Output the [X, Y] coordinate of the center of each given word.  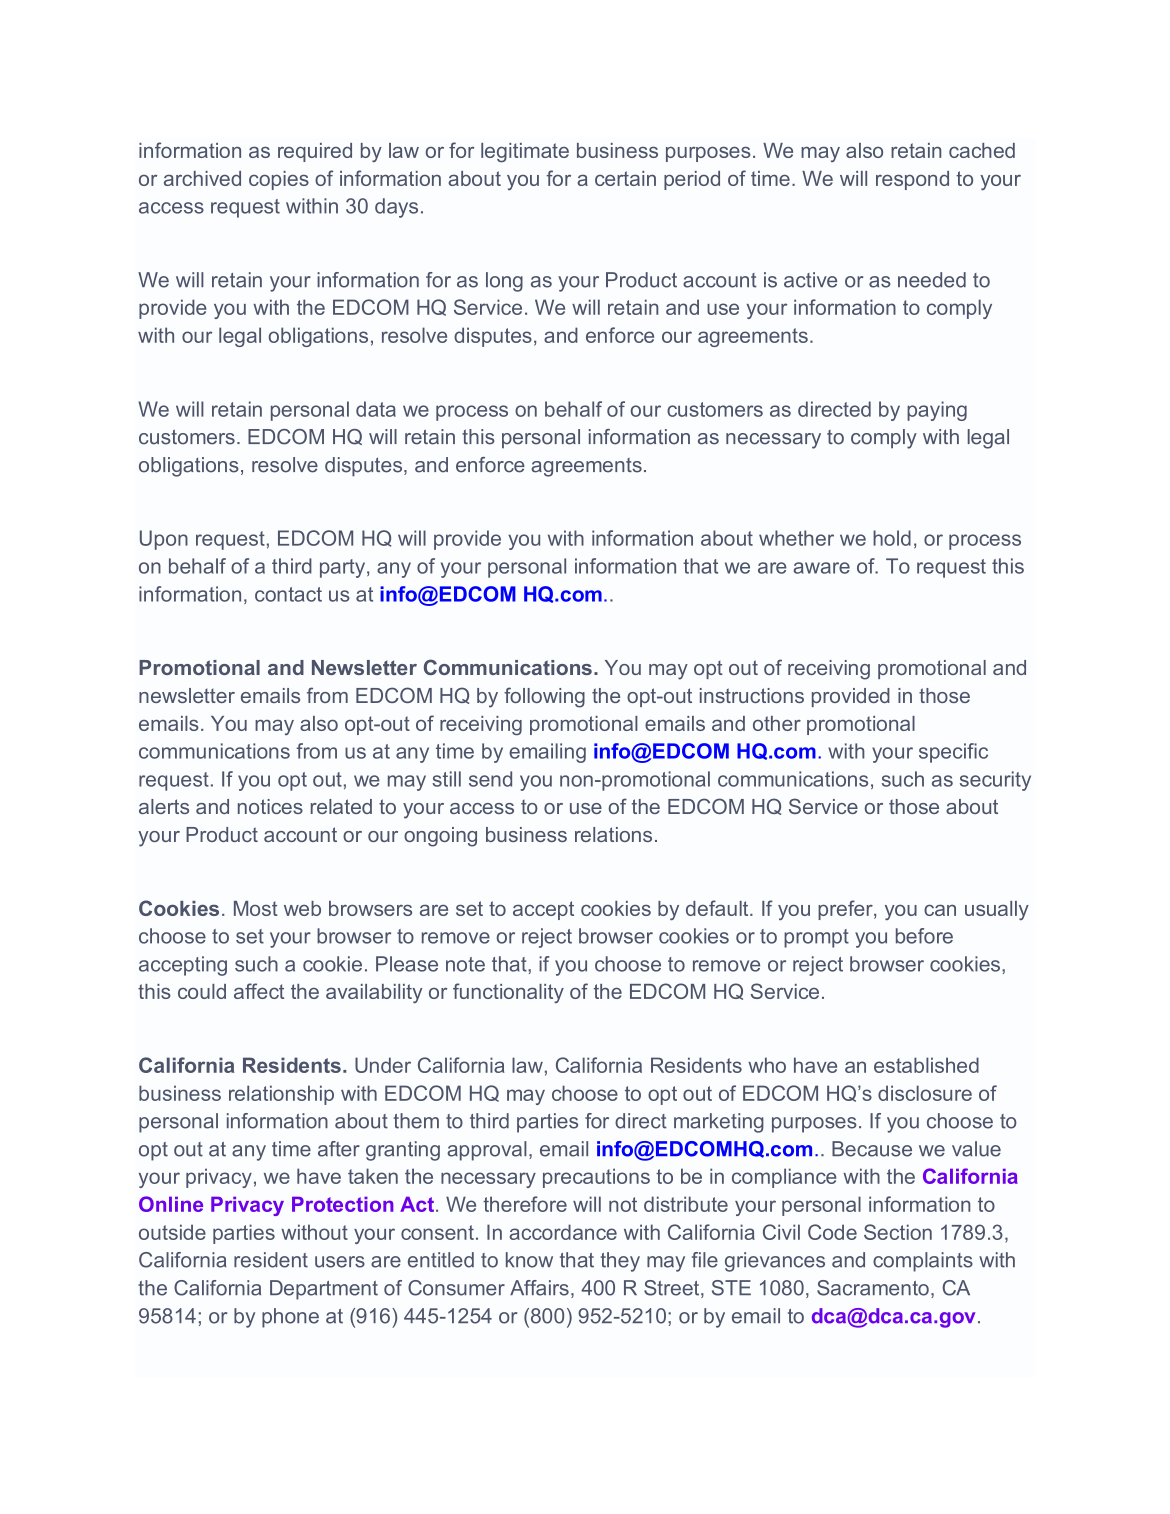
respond [912, 180]
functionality [508, 993]
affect [259, 991]
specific [953, 753]
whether [796, 538]
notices [270, 806]
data [376, 409]
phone [290, 1318]
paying [937, 411]
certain [625, 178]
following [544, 697]
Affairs [539, 1288]
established [926, 1065]
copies [279, 180]
